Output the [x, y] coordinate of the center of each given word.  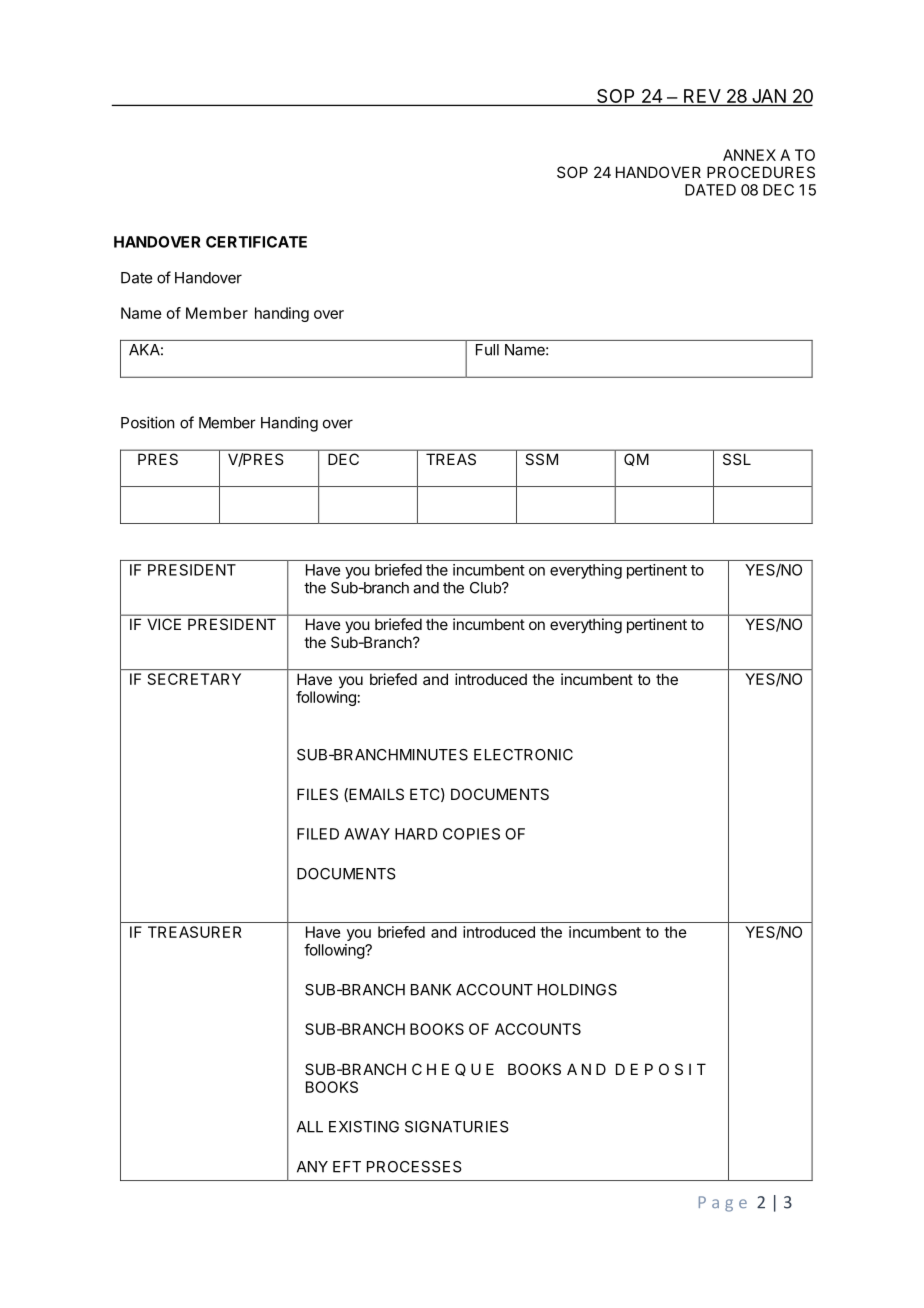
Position [147, 422]
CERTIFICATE [256, 242]
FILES [317, 794]
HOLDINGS [577, 990]
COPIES [471, 834]
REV [702, 96]
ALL [310, 1127]
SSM [542, 459]
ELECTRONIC [523, 755]
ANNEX [749, 155]
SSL [737, 459]
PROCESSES [414, 1167]
